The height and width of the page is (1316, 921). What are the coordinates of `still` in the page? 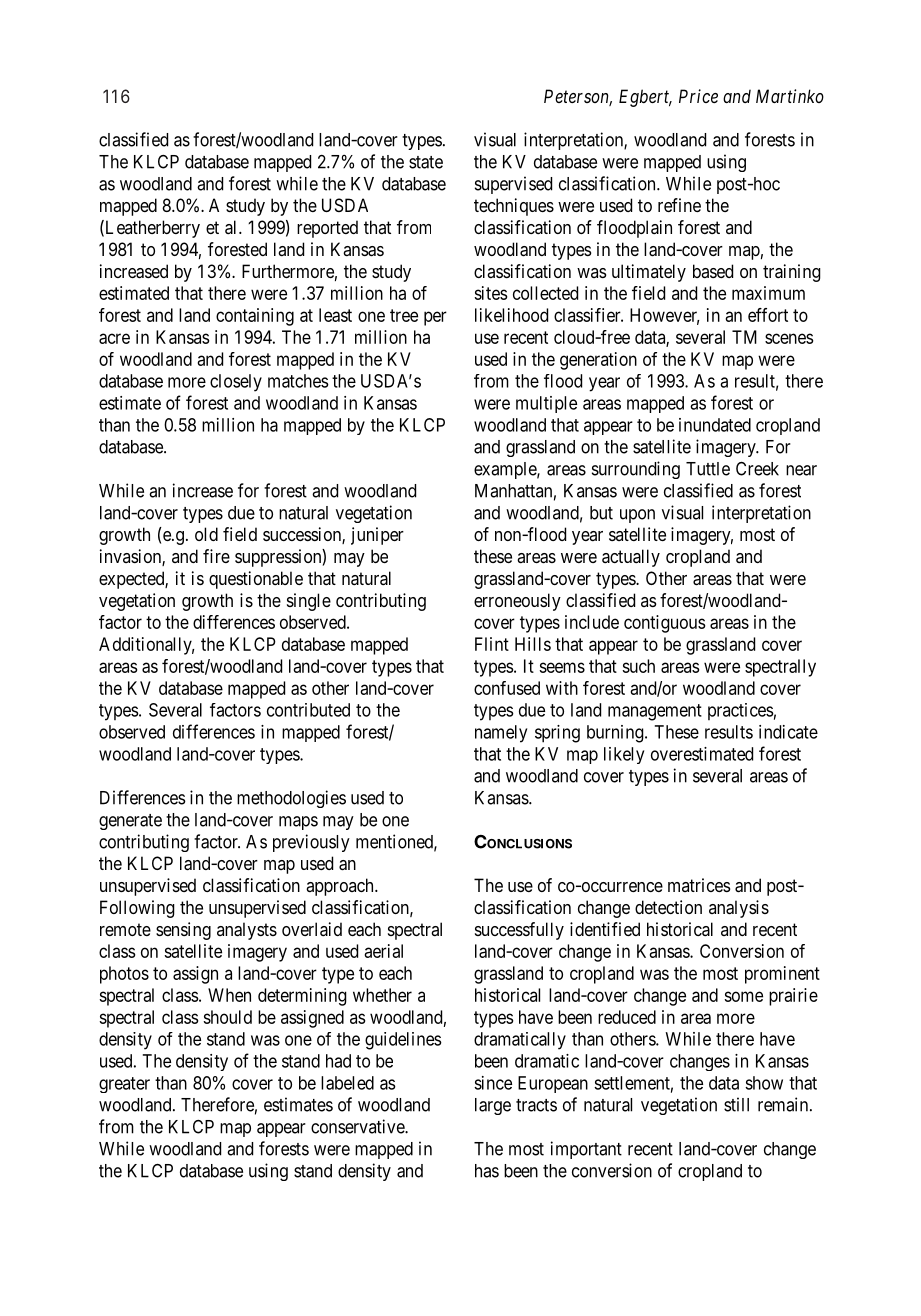 It's located at (736, 1104).
